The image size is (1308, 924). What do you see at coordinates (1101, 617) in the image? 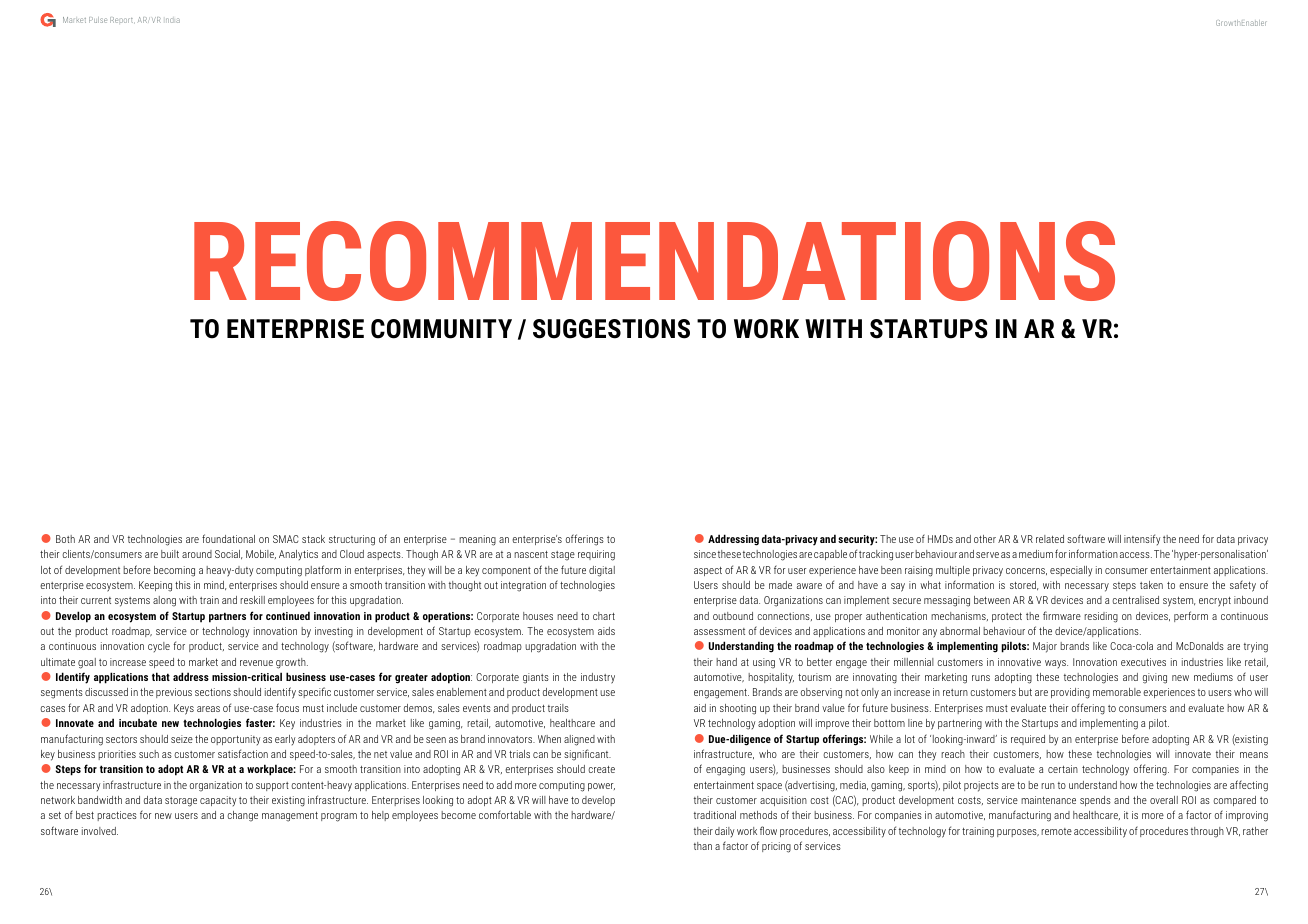
I see `residing` at bounding box center [1101, 617].
